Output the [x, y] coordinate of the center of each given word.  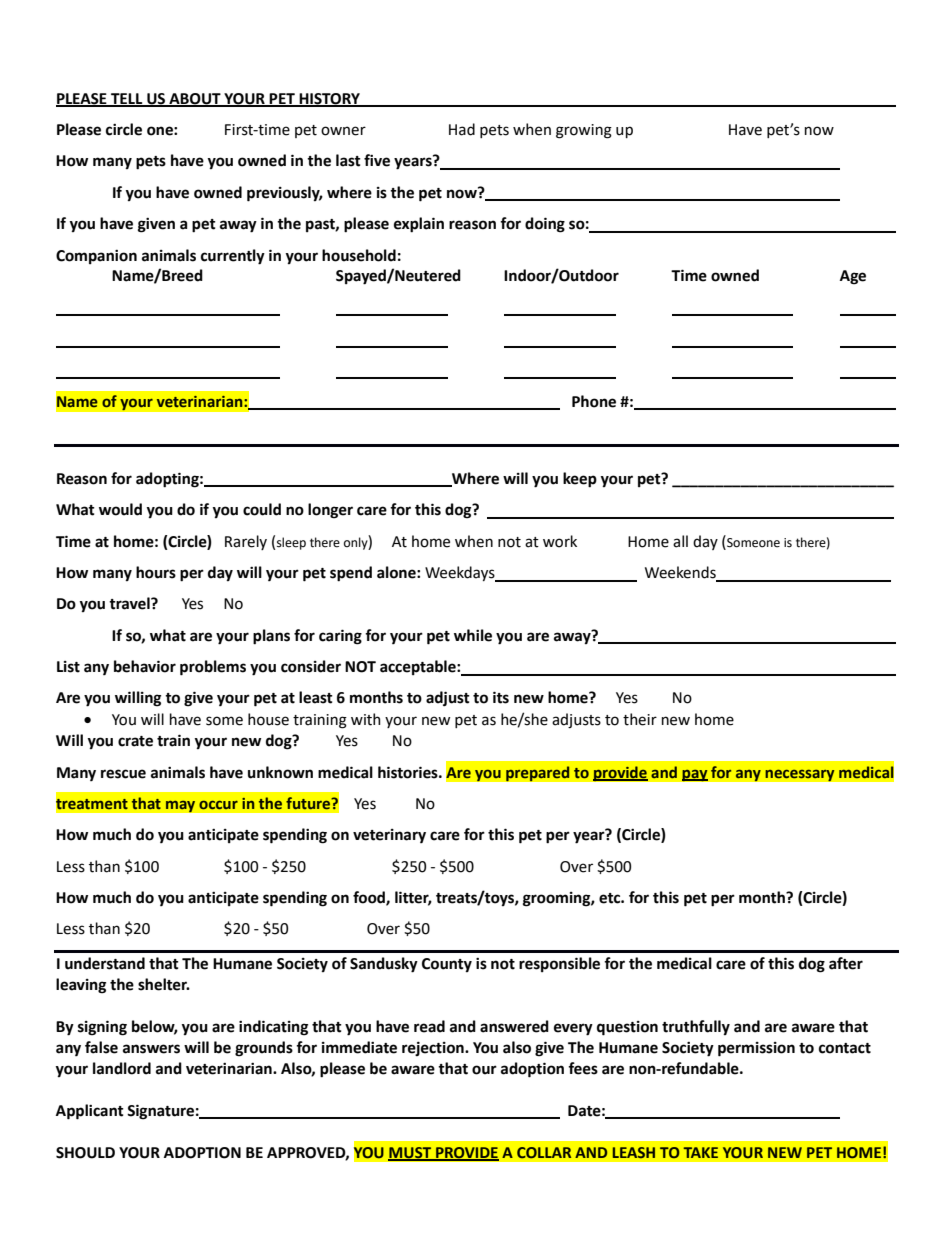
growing [584, 131]
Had [462, 129]
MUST [411, 1153]
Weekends [681, 573]
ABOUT [195, 99]
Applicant [90, 1112]
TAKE [700, 1152]
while [473, 635]
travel [130, 603]
